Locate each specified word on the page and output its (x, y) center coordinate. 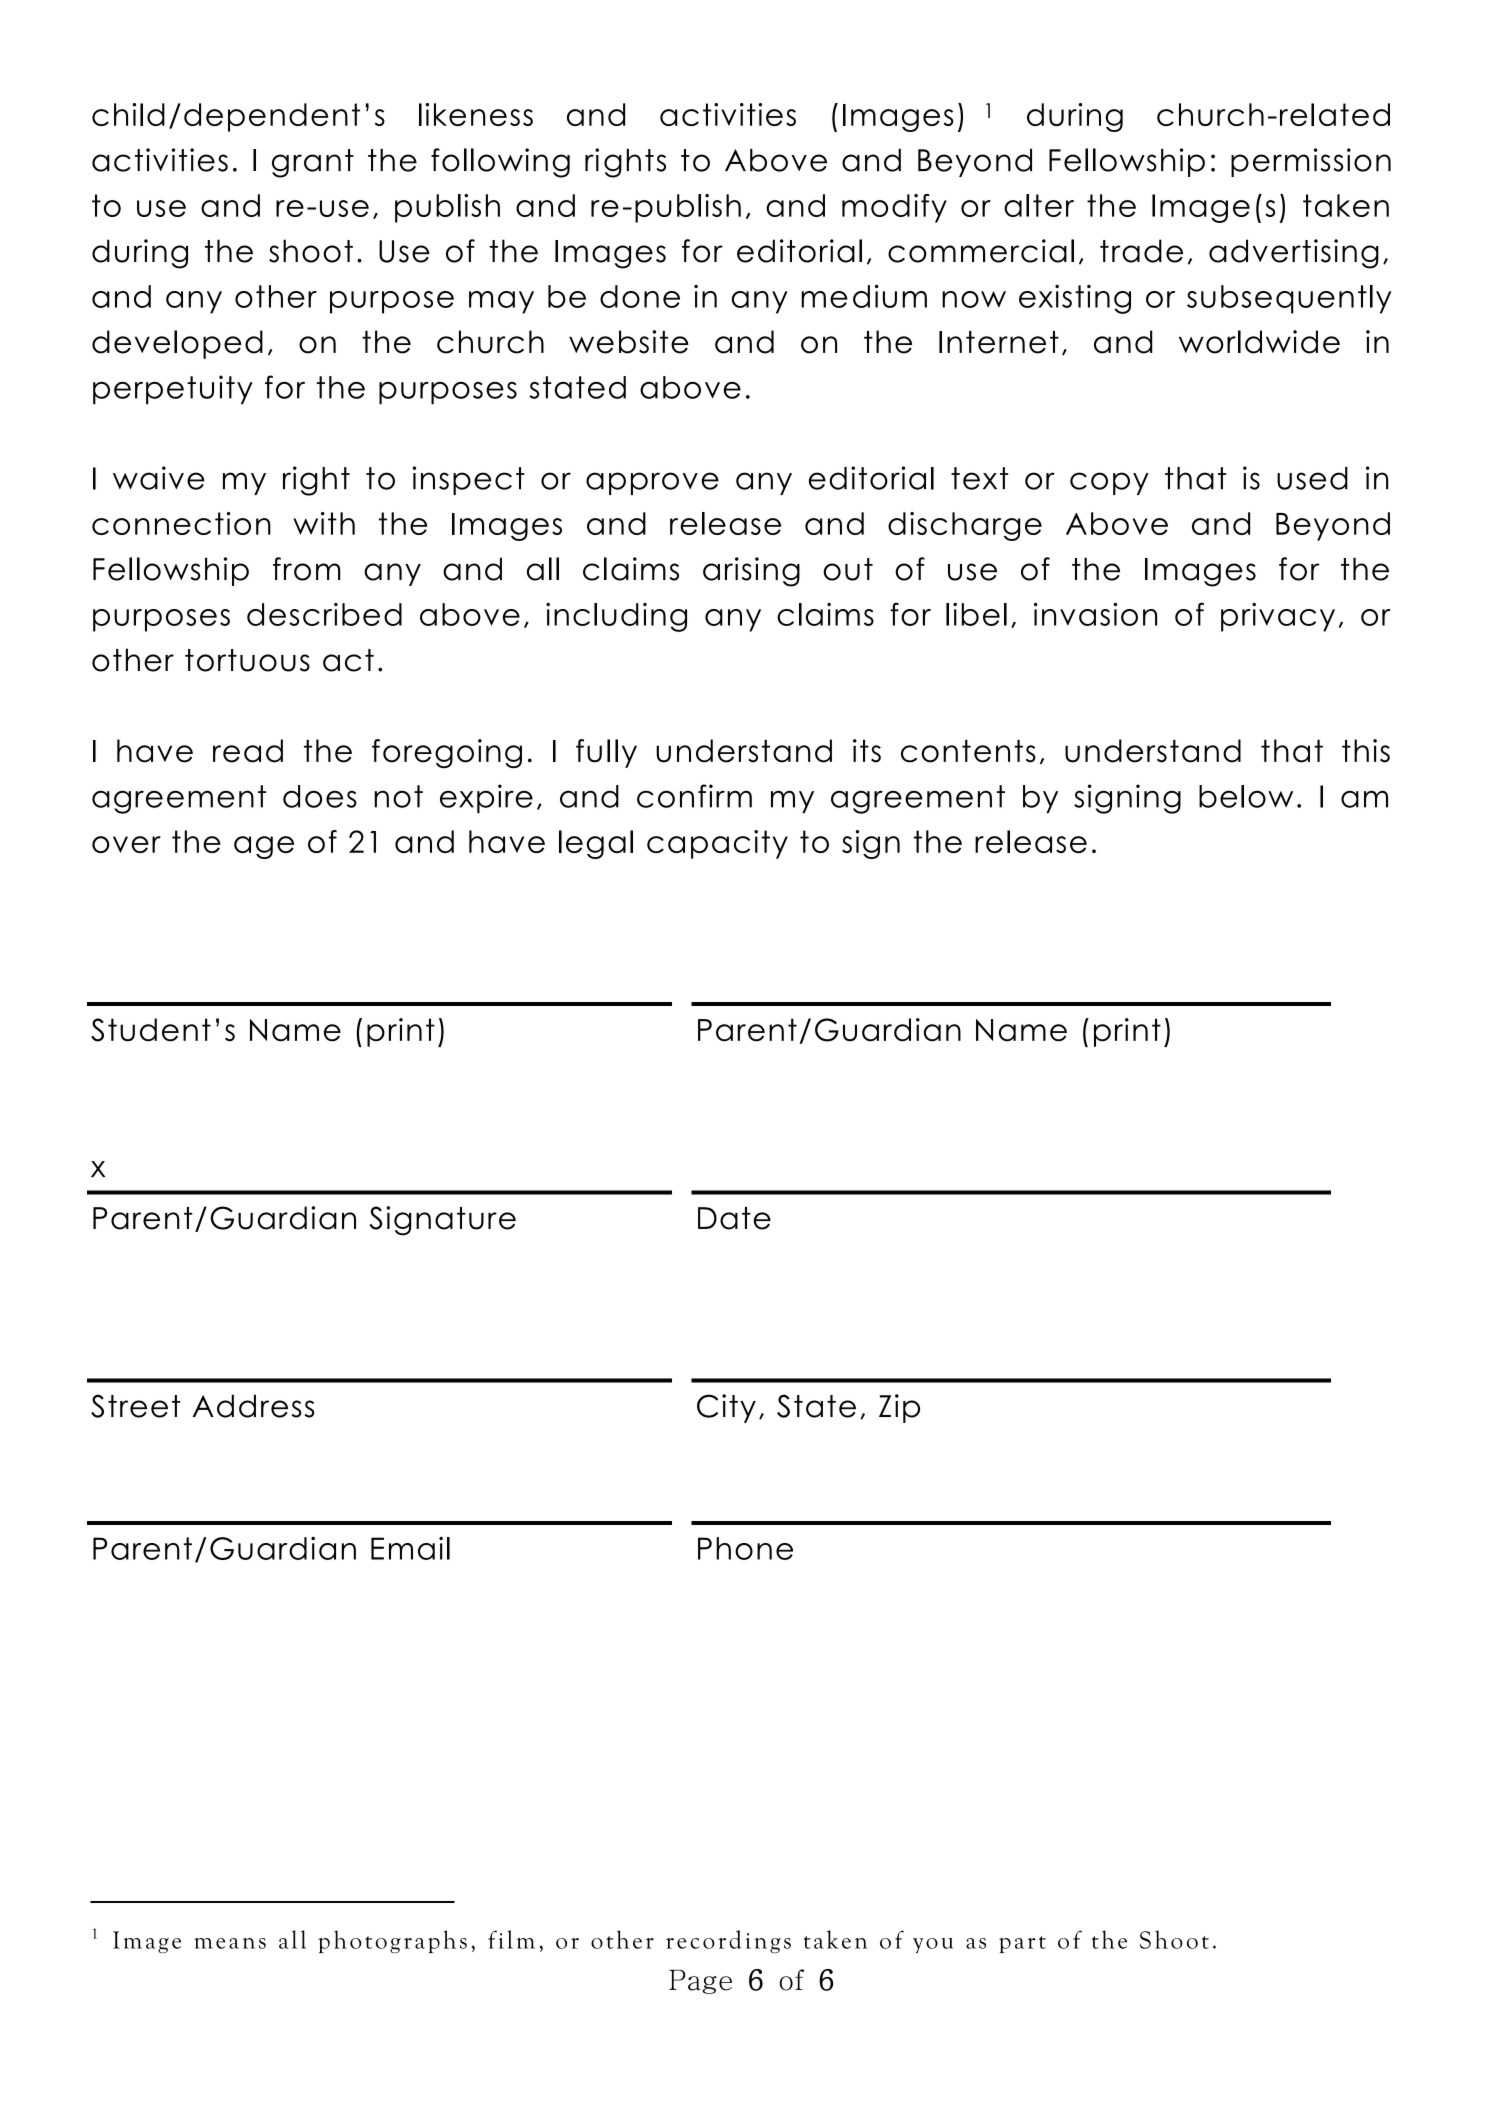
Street (136, 1406)
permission (1311, 162)
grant (313, 163)
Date (734, 1218)
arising (751, 572)
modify (894, 208)
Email (410, 1548)
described (324, 614)
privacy (1278, 617)
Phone (745, 1548)
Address (253, 1406)
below (1246, 796)
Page (700, 1982)
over (126, 844)
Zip (899, 1408)
